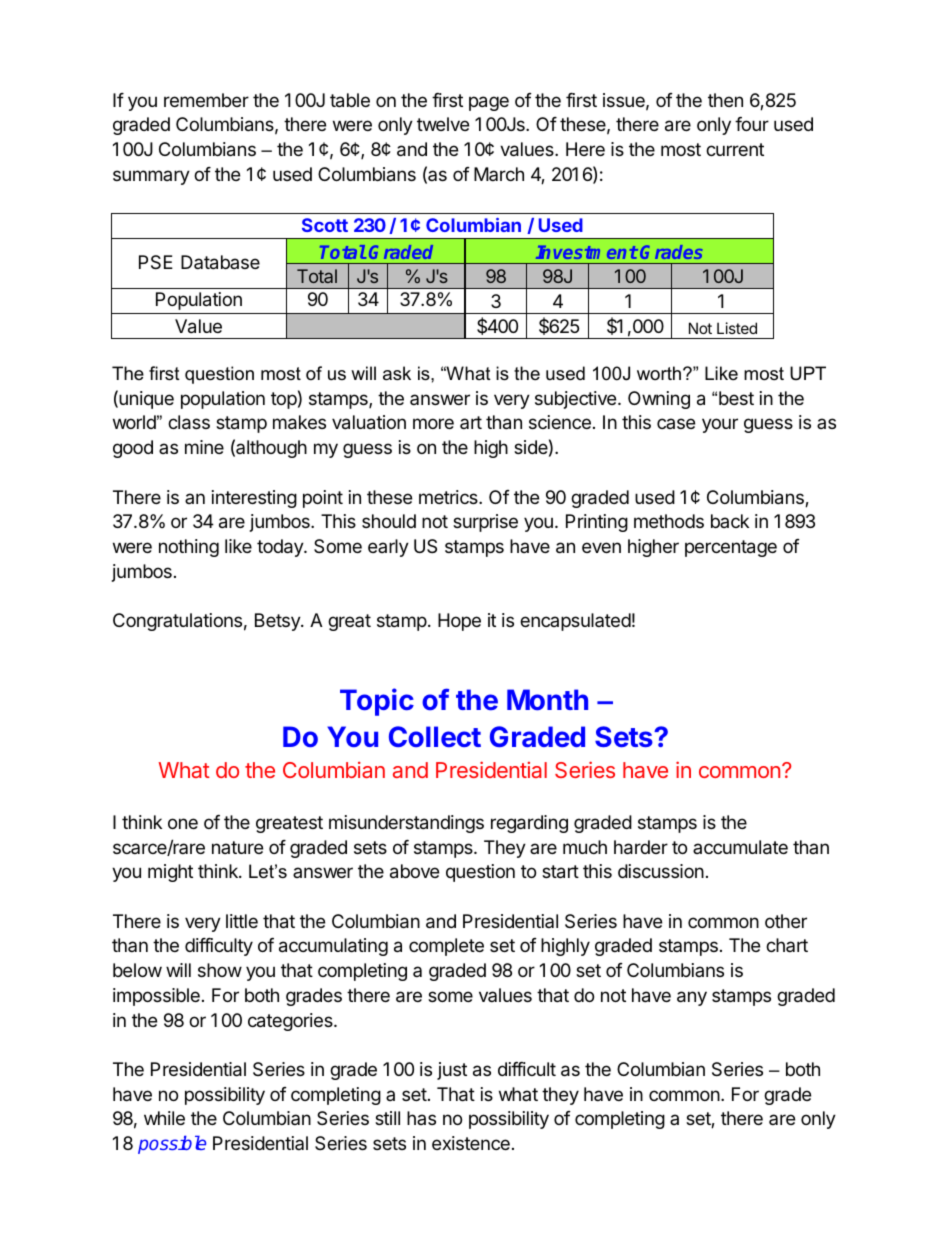  Describe the element at coordinates (278, 622) in the image. I see `Betsy` at that location.
